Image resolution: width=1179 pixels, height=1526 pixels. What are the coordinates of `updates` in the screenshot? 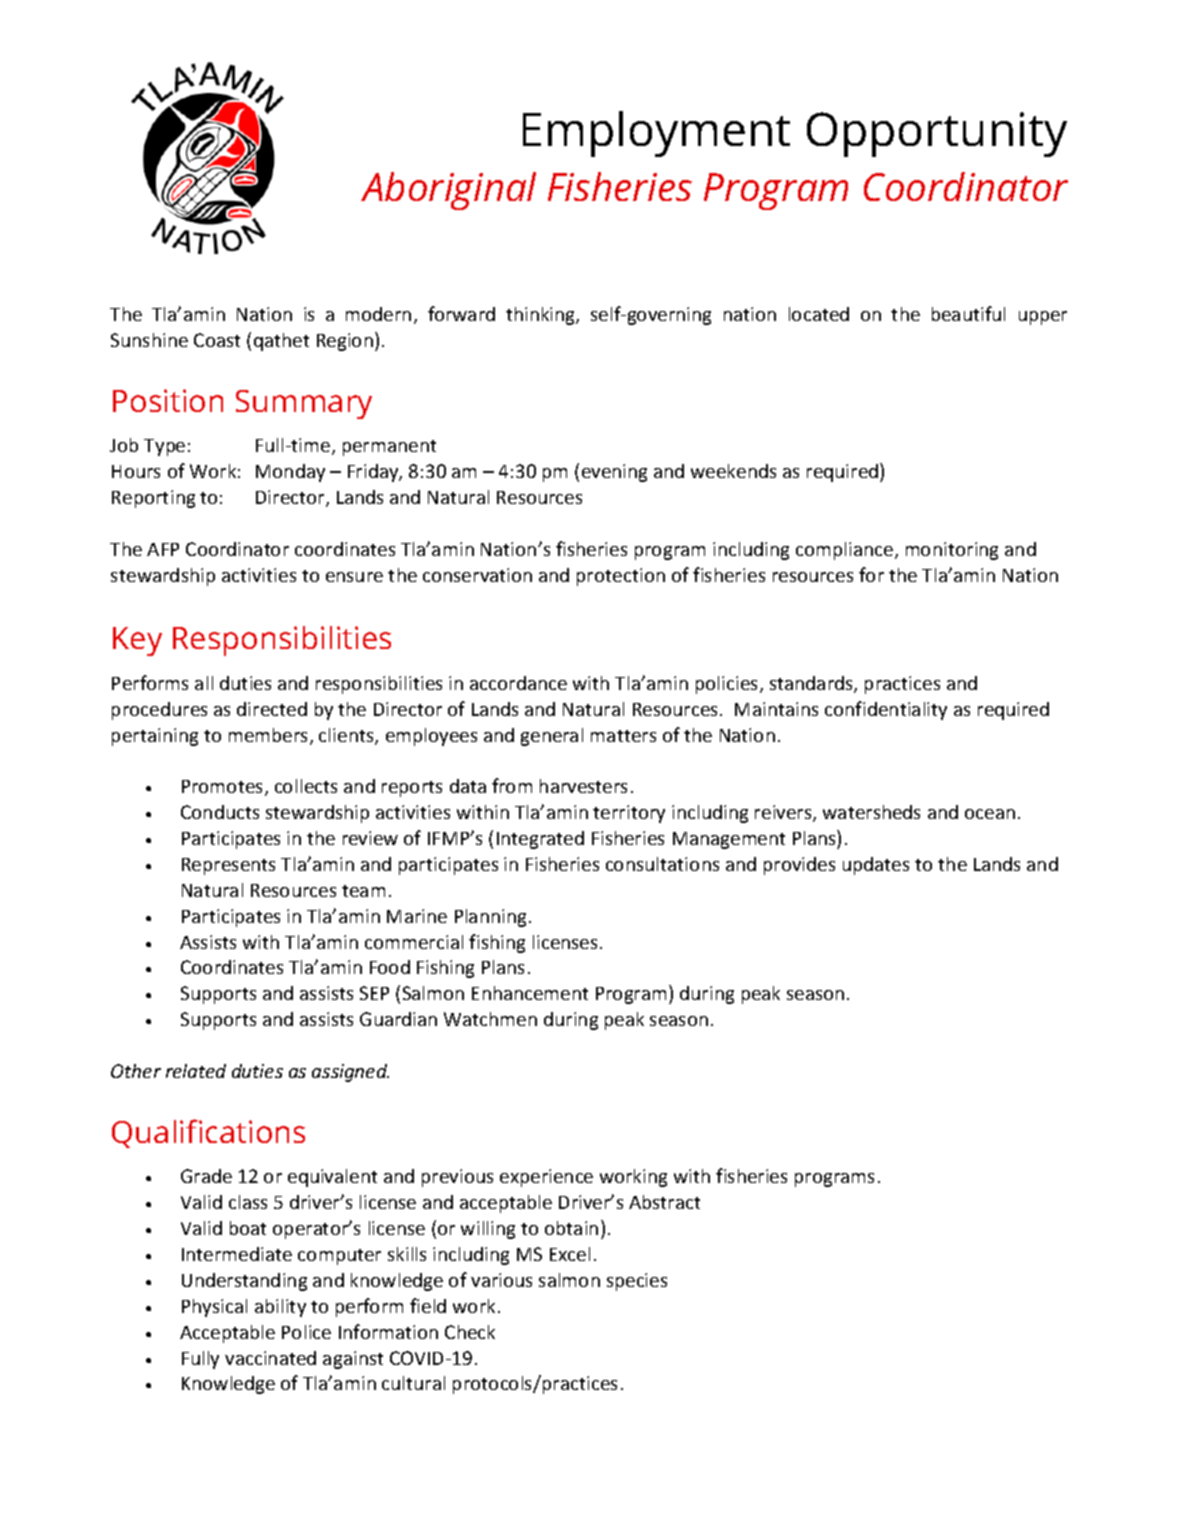 It's located at (876, 866).
